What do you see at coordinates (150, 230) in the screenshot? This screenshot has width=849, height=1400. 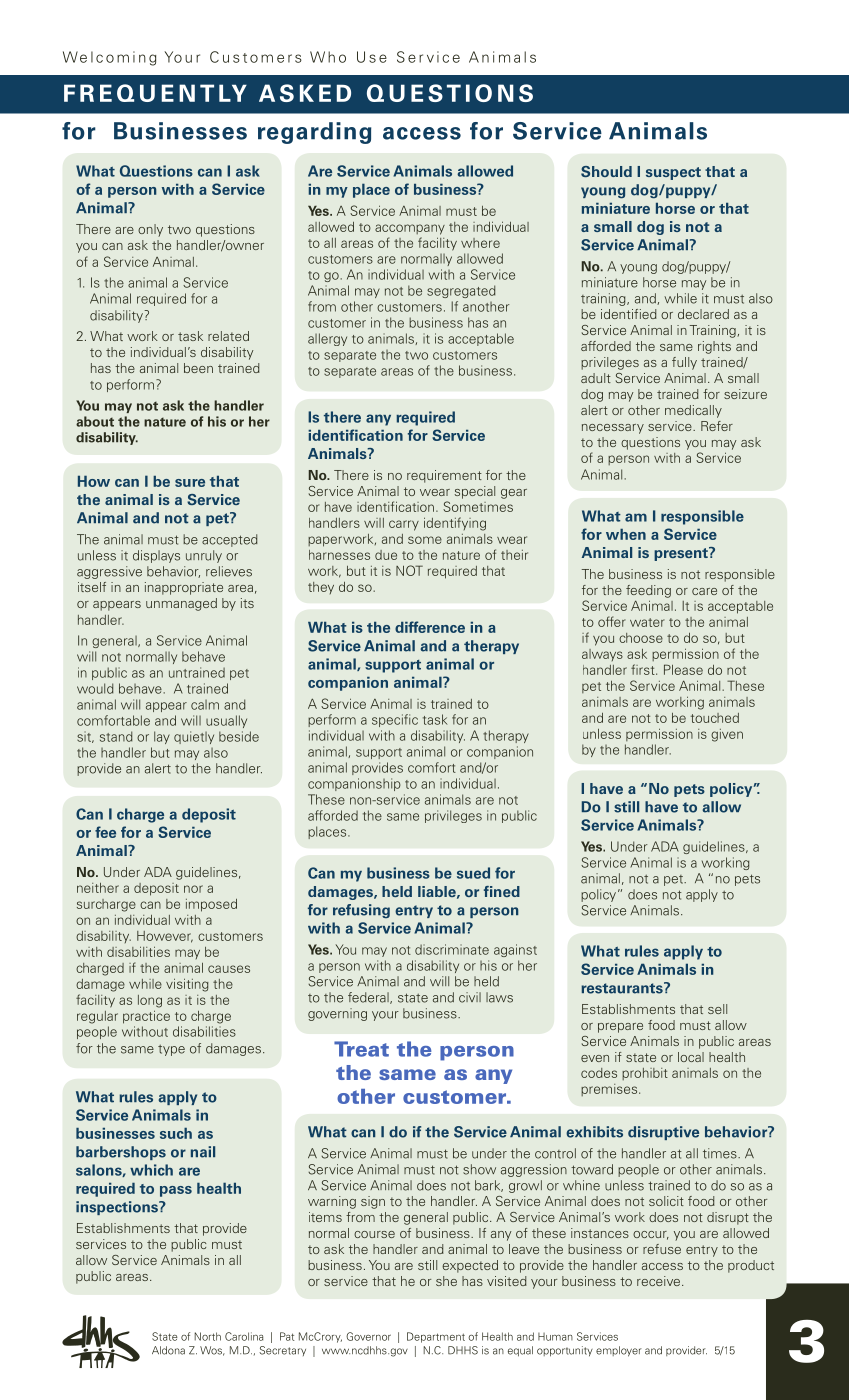 I see `only` at bounding box center [150, 230].
